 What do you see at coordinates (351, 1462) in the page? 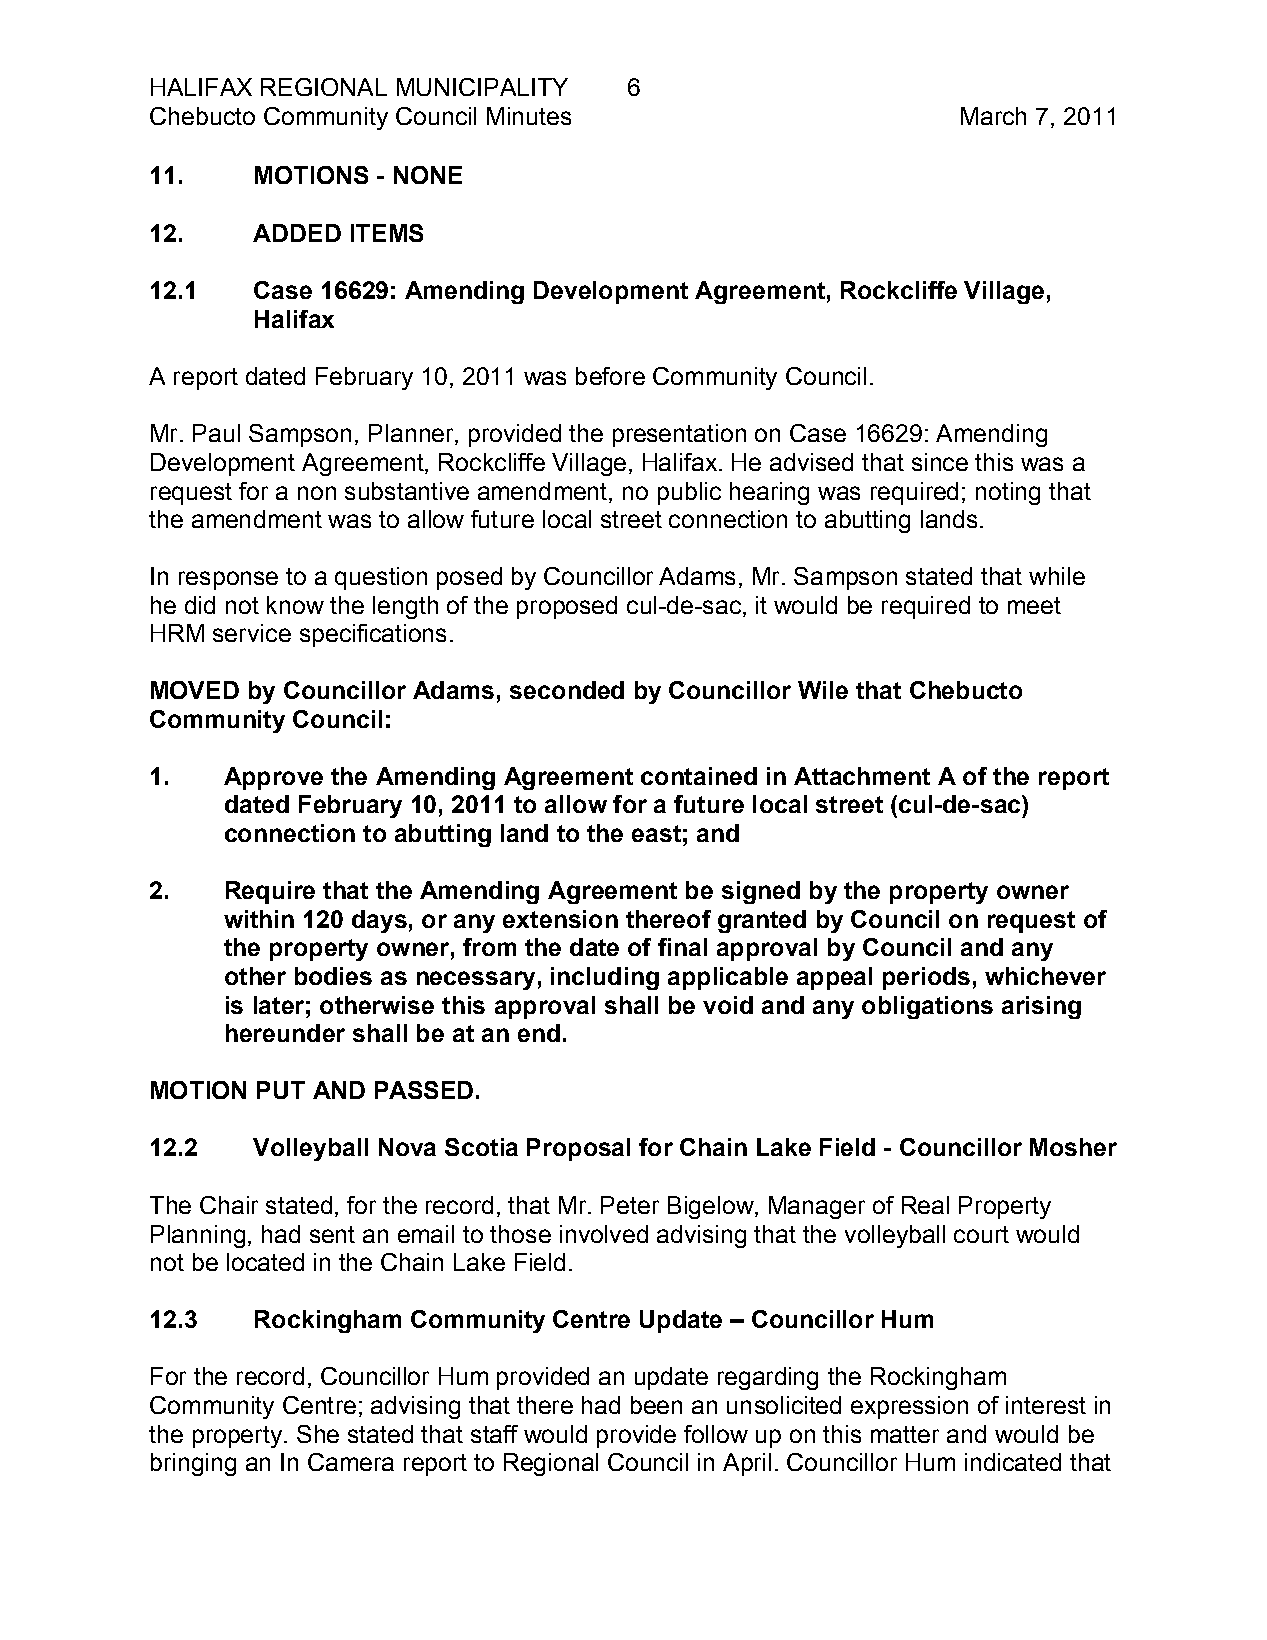
I see `Camera` at bounding box center [351, 1462].
